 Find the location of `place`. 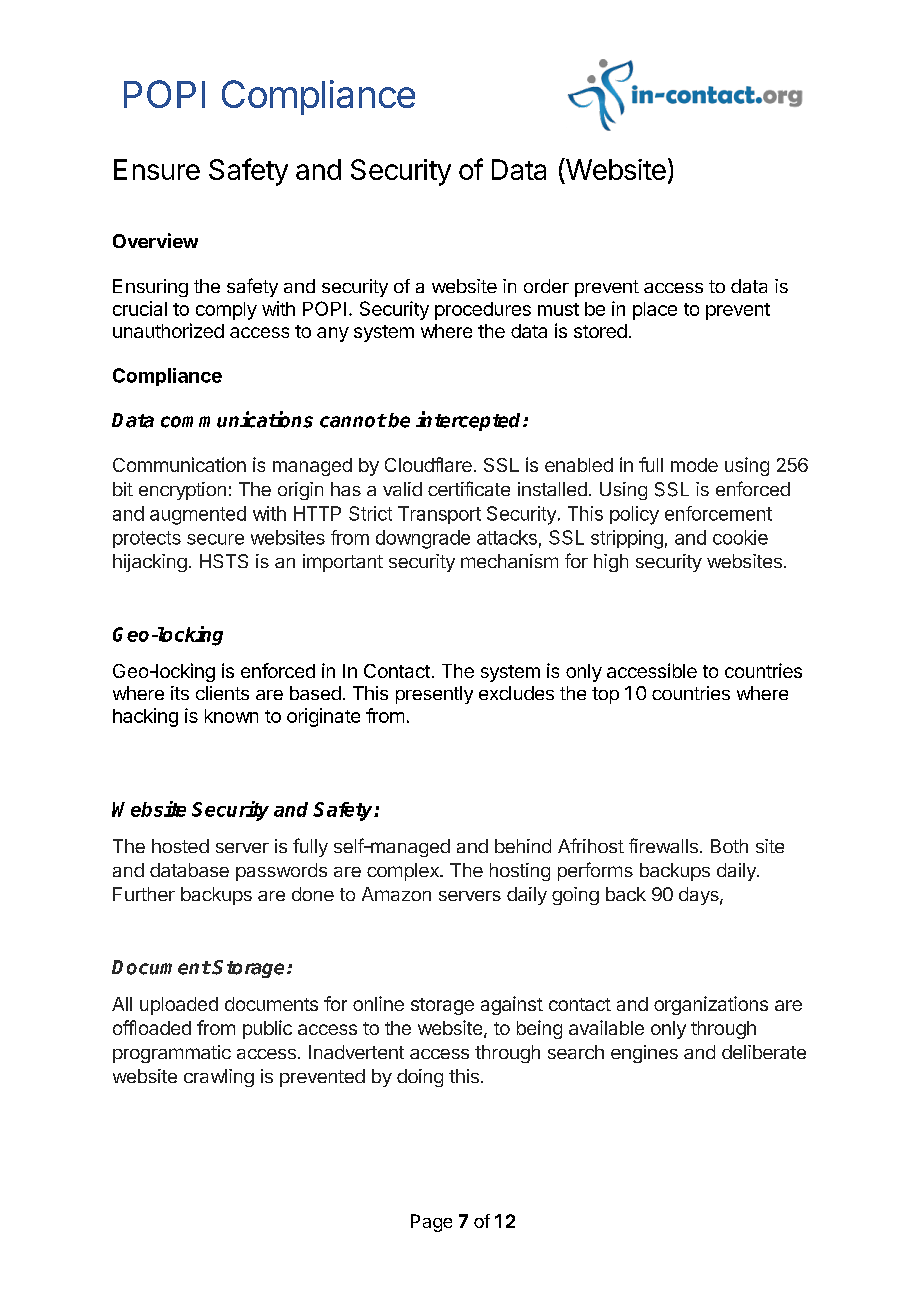

place is located at coordinates (655, 311).
